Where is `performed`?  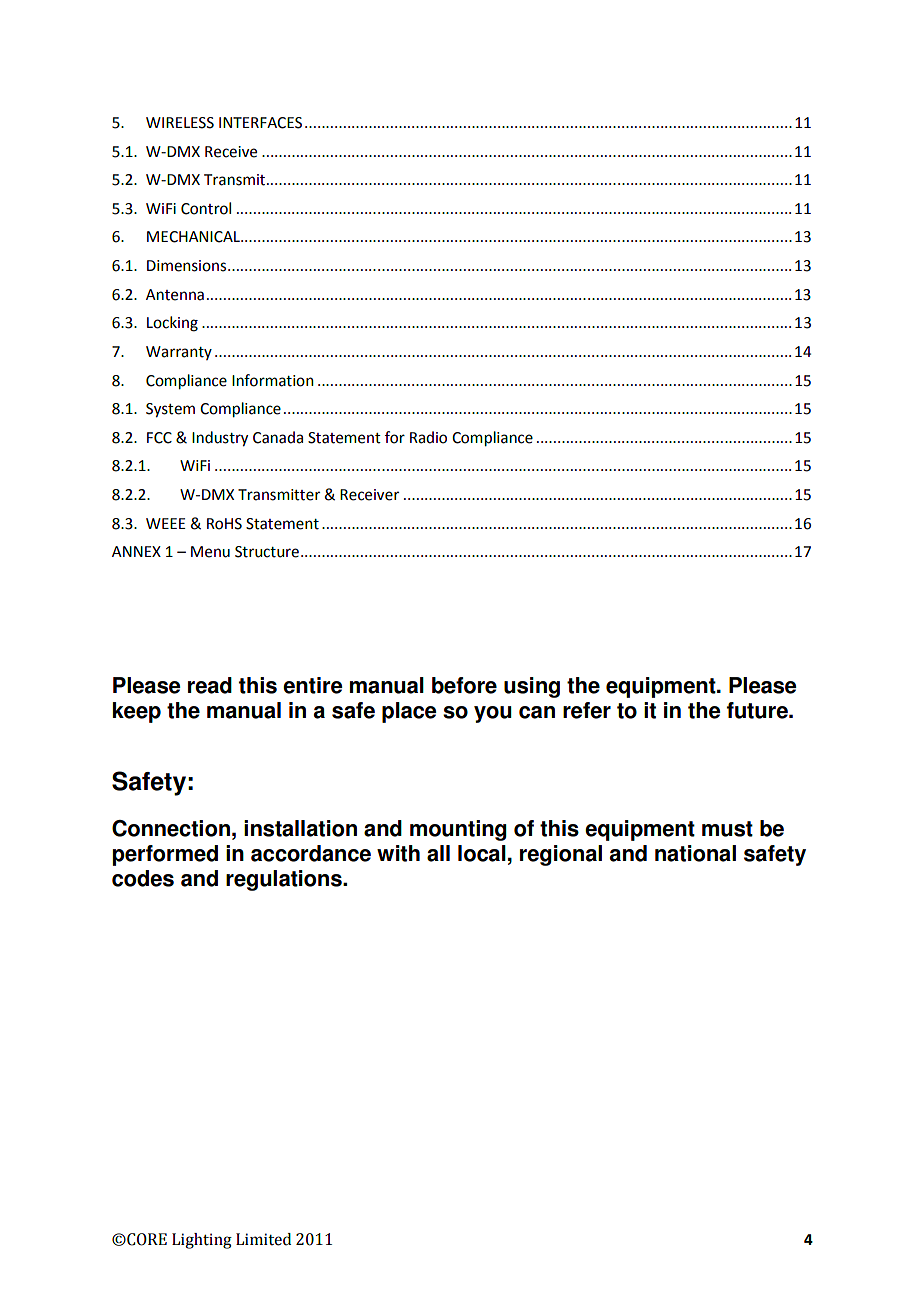
performed is located at coordinates (165, 855).
